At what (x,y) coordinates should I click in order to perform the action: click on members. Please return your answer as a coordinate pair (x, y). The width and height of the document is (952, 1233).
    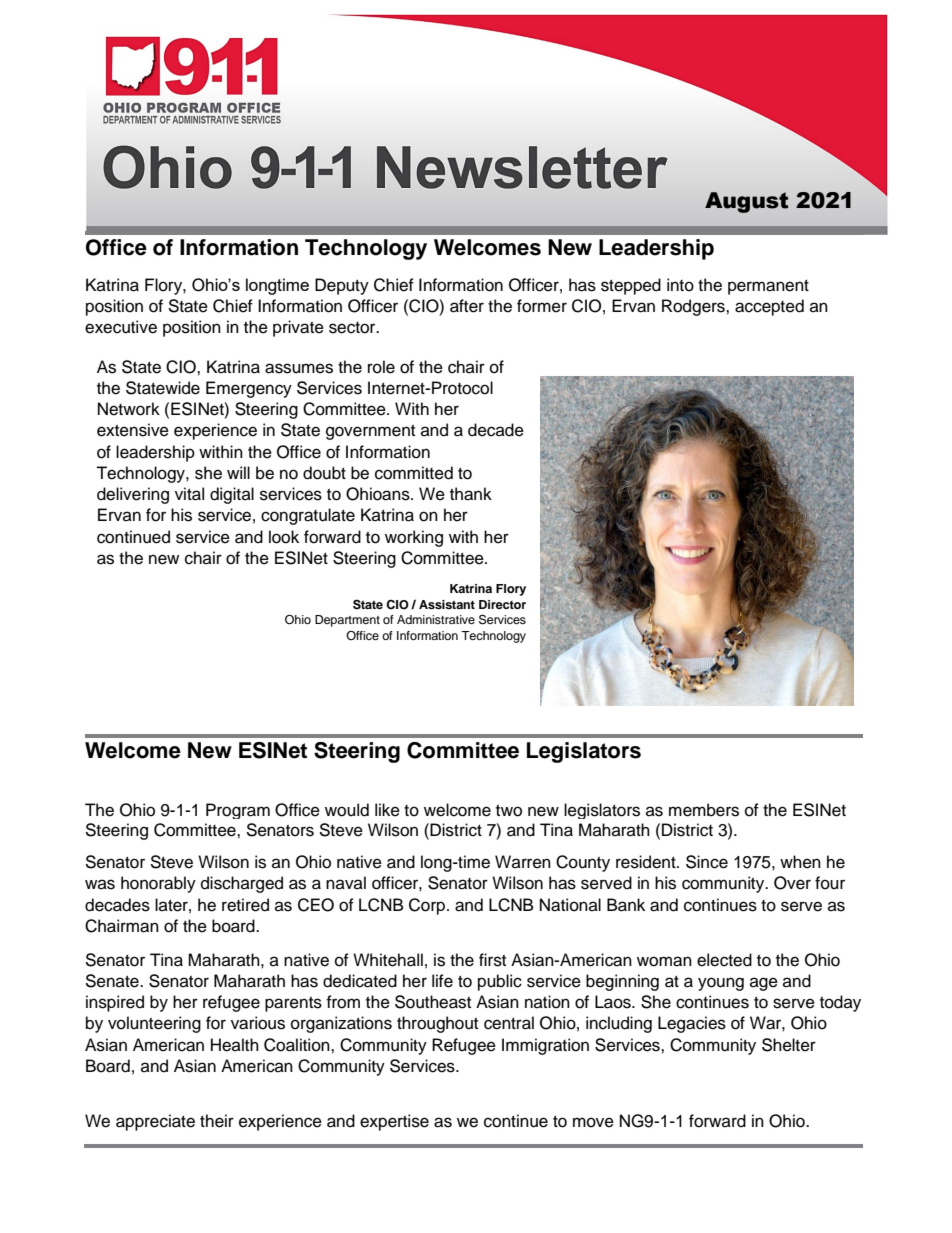
    Looking at the image, I should click on (704, 810).
